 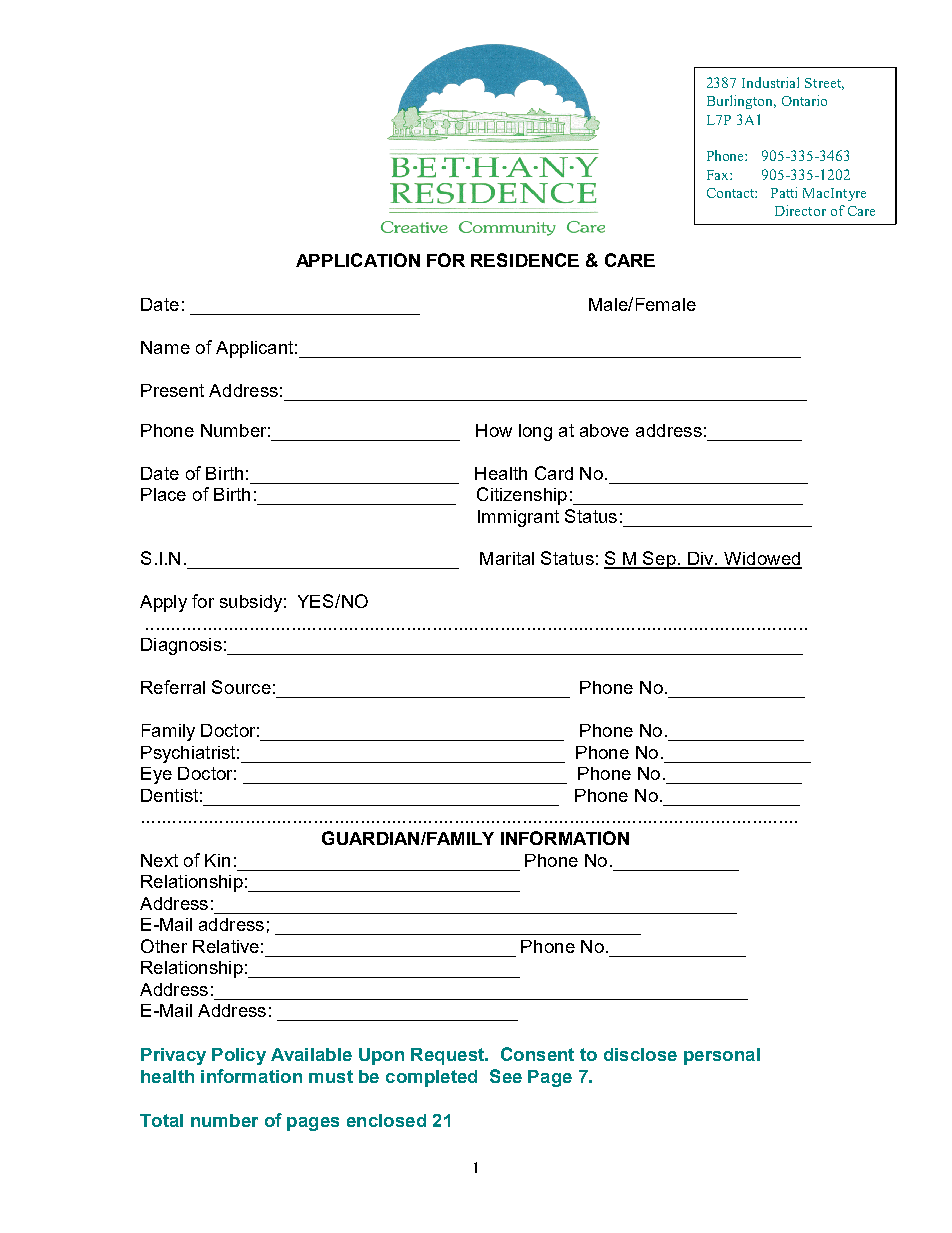 I want to click on Burlington, so click(x=741, y=102).
